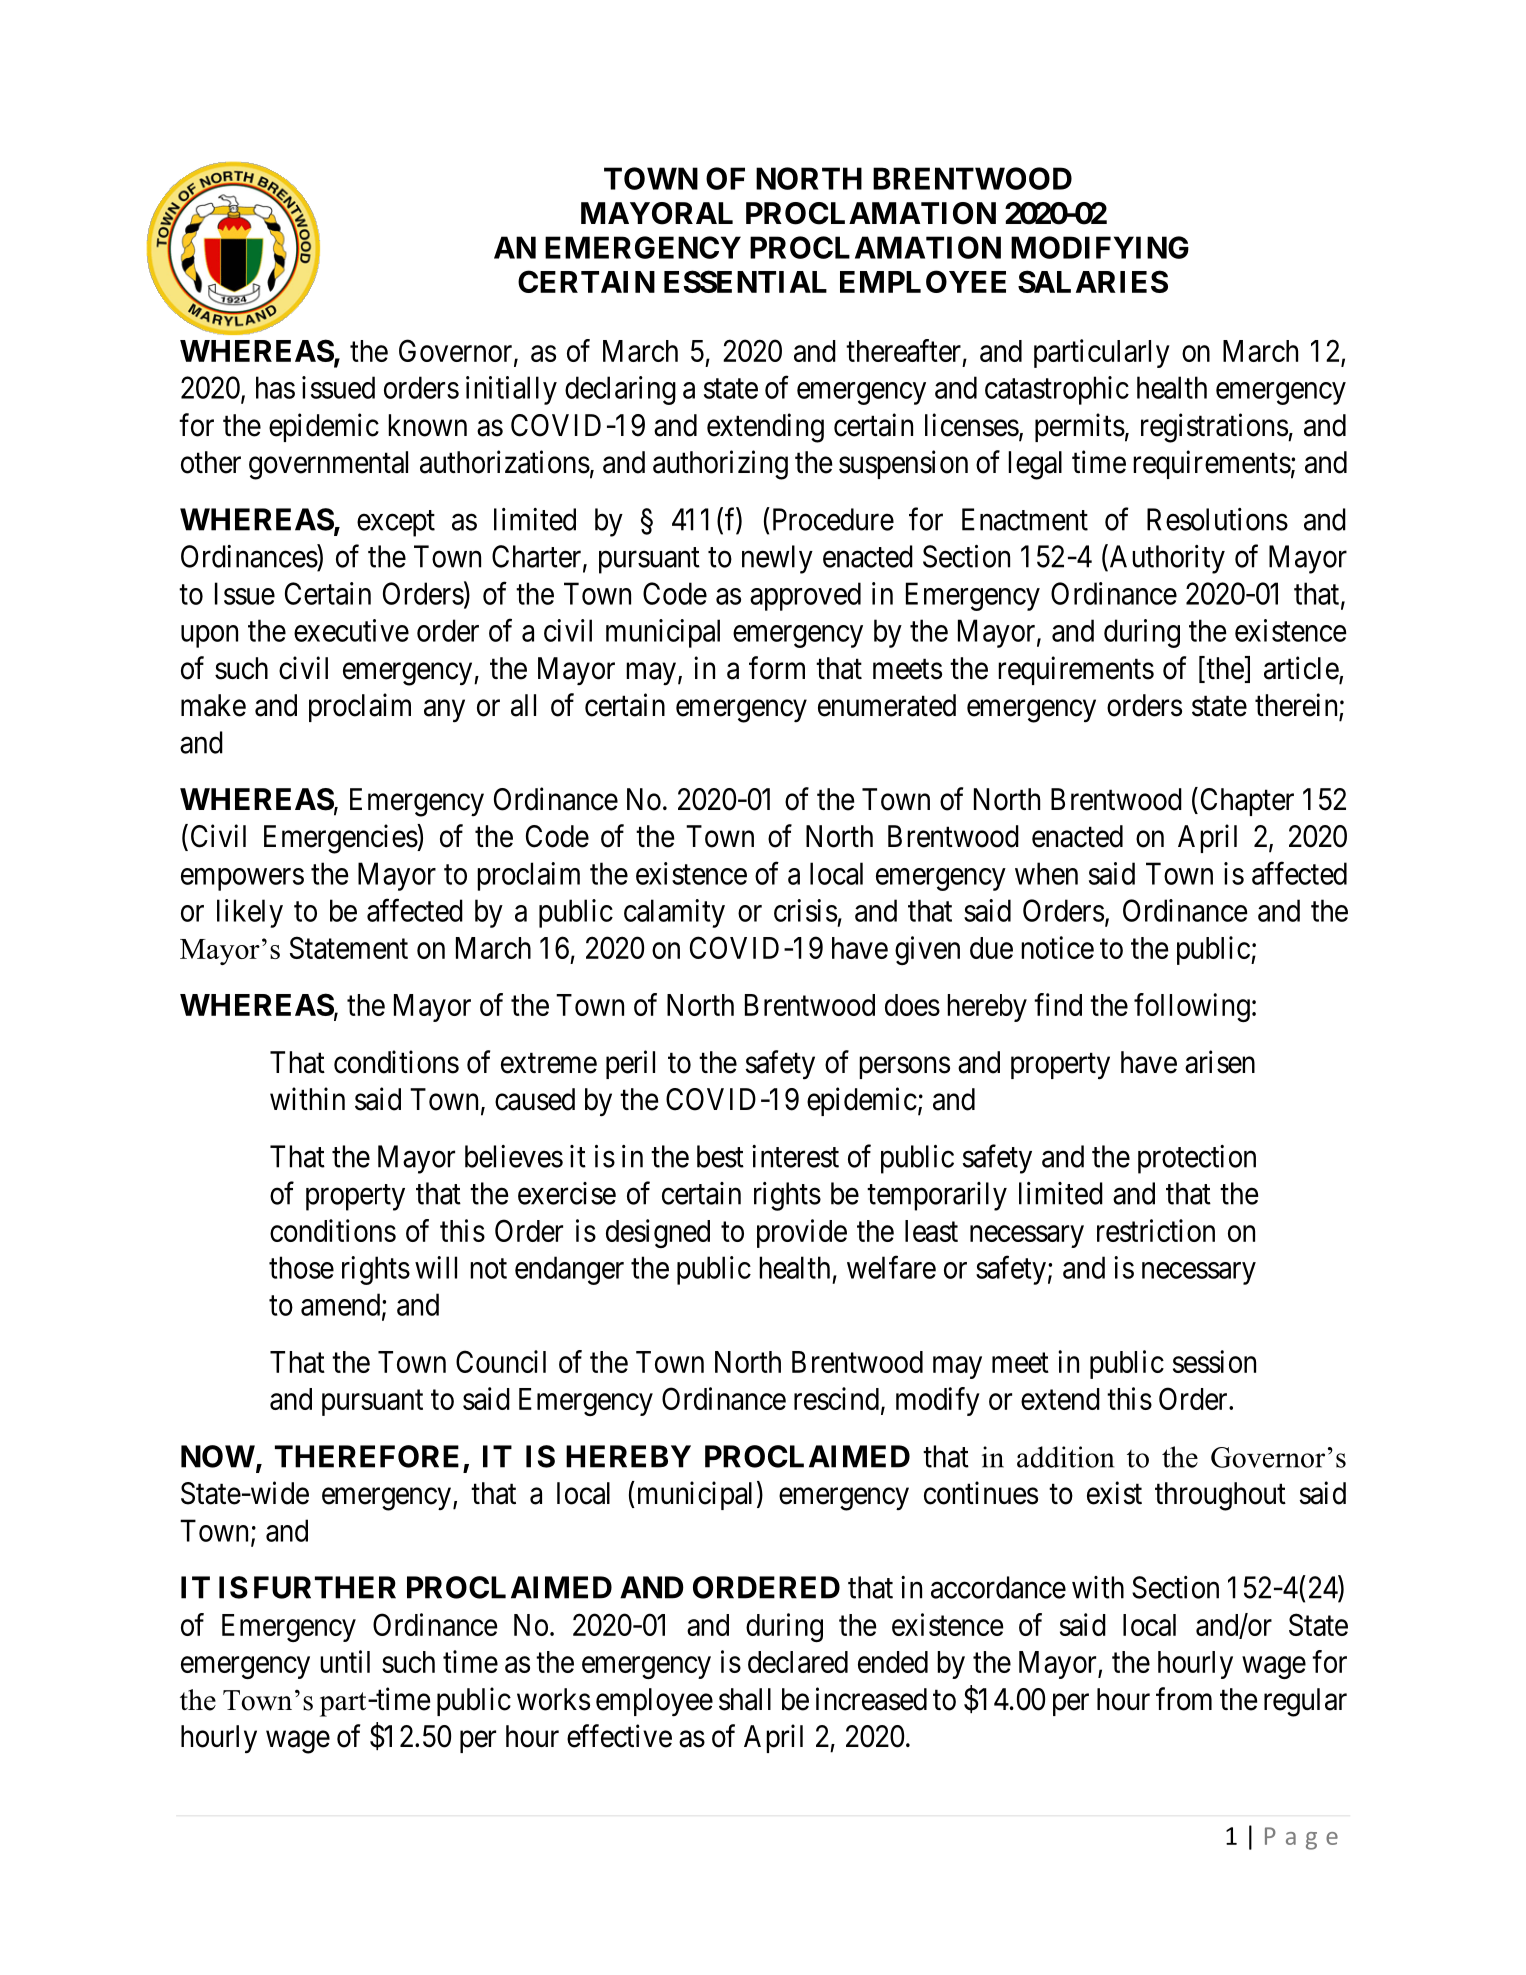 The width and height of the screenshot is (1526, 1975). What do you see at coordinates (345, 1661) in the screenshot?
I see `until` at bounding box center [345, 1661].
